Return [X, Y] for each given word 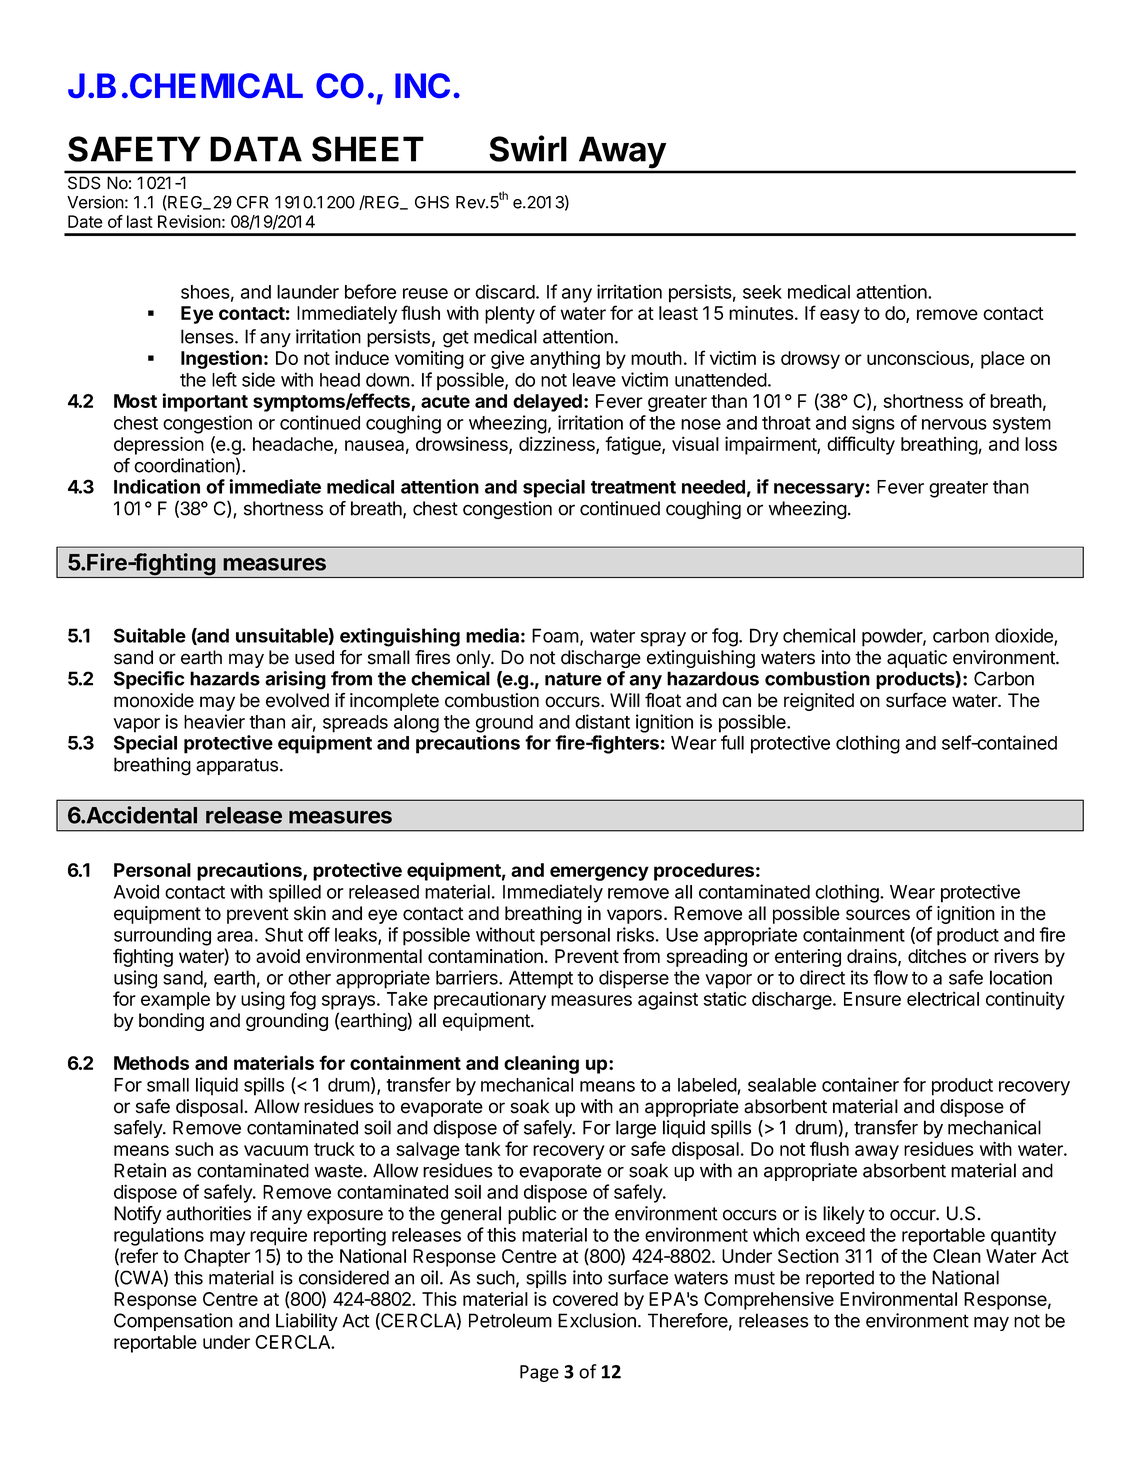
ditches [937, 956]
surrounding [162, 936]
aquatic [917, 659]
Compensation [173, 1322]
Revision [189, 221]
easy [840, 316]
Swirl [528, 148]
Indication [157, 486]
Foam [555, 635]
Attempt [541, 979]
